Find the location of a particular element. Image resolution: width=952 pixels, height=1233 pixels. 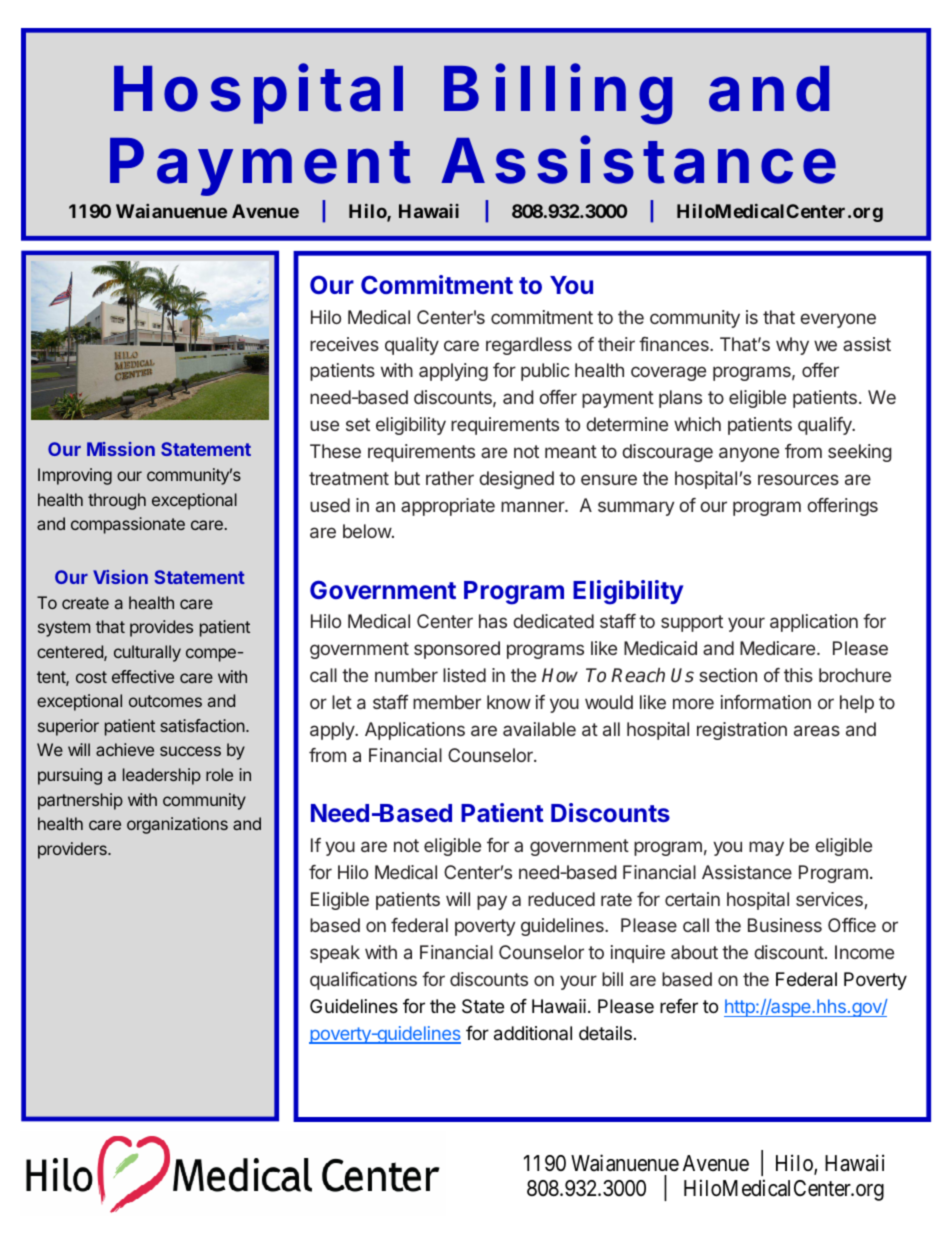

additional is located at coordinates (533, 1033).
